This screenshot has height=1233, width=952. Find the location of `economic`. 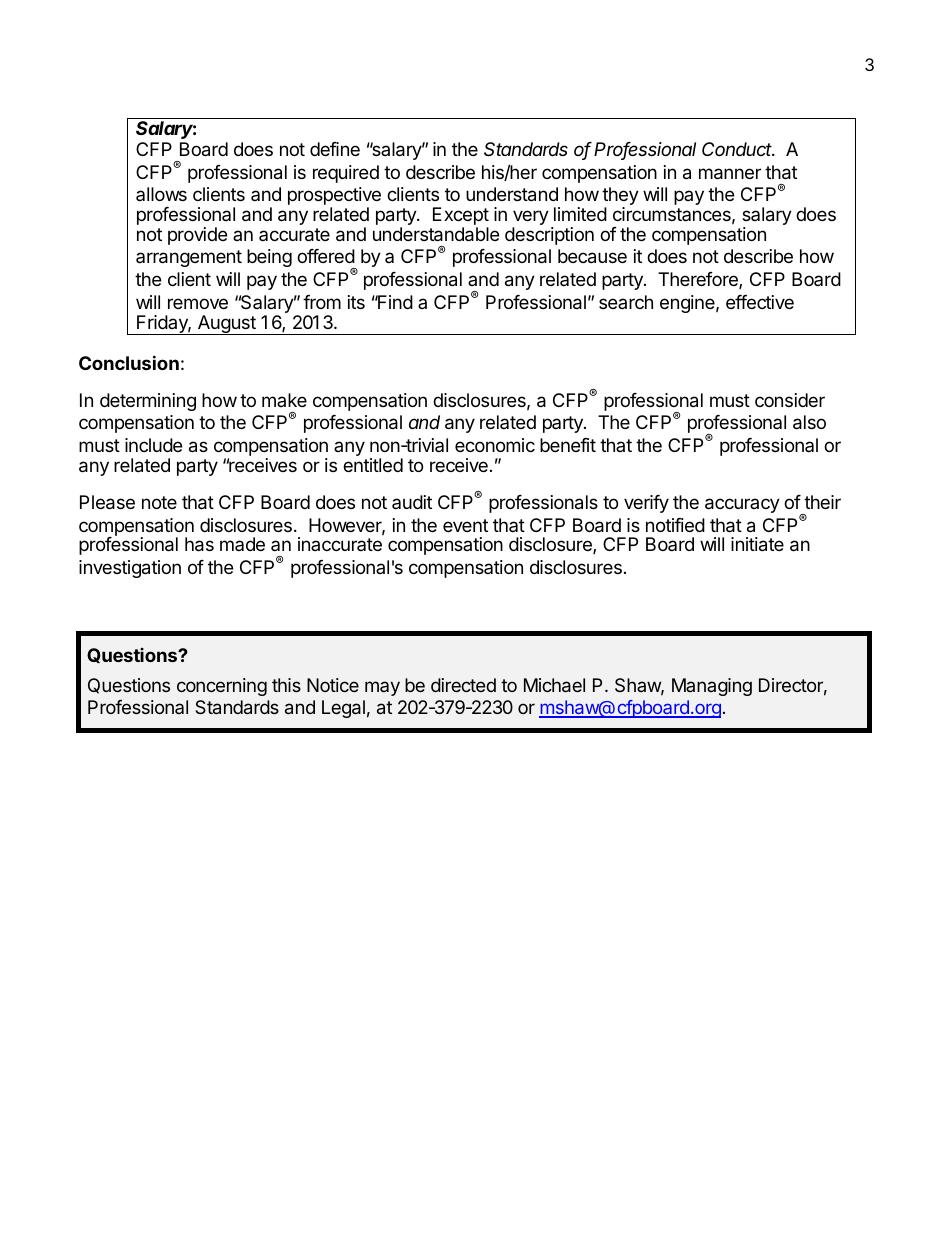

economic is located at coordinates (495, 445).
